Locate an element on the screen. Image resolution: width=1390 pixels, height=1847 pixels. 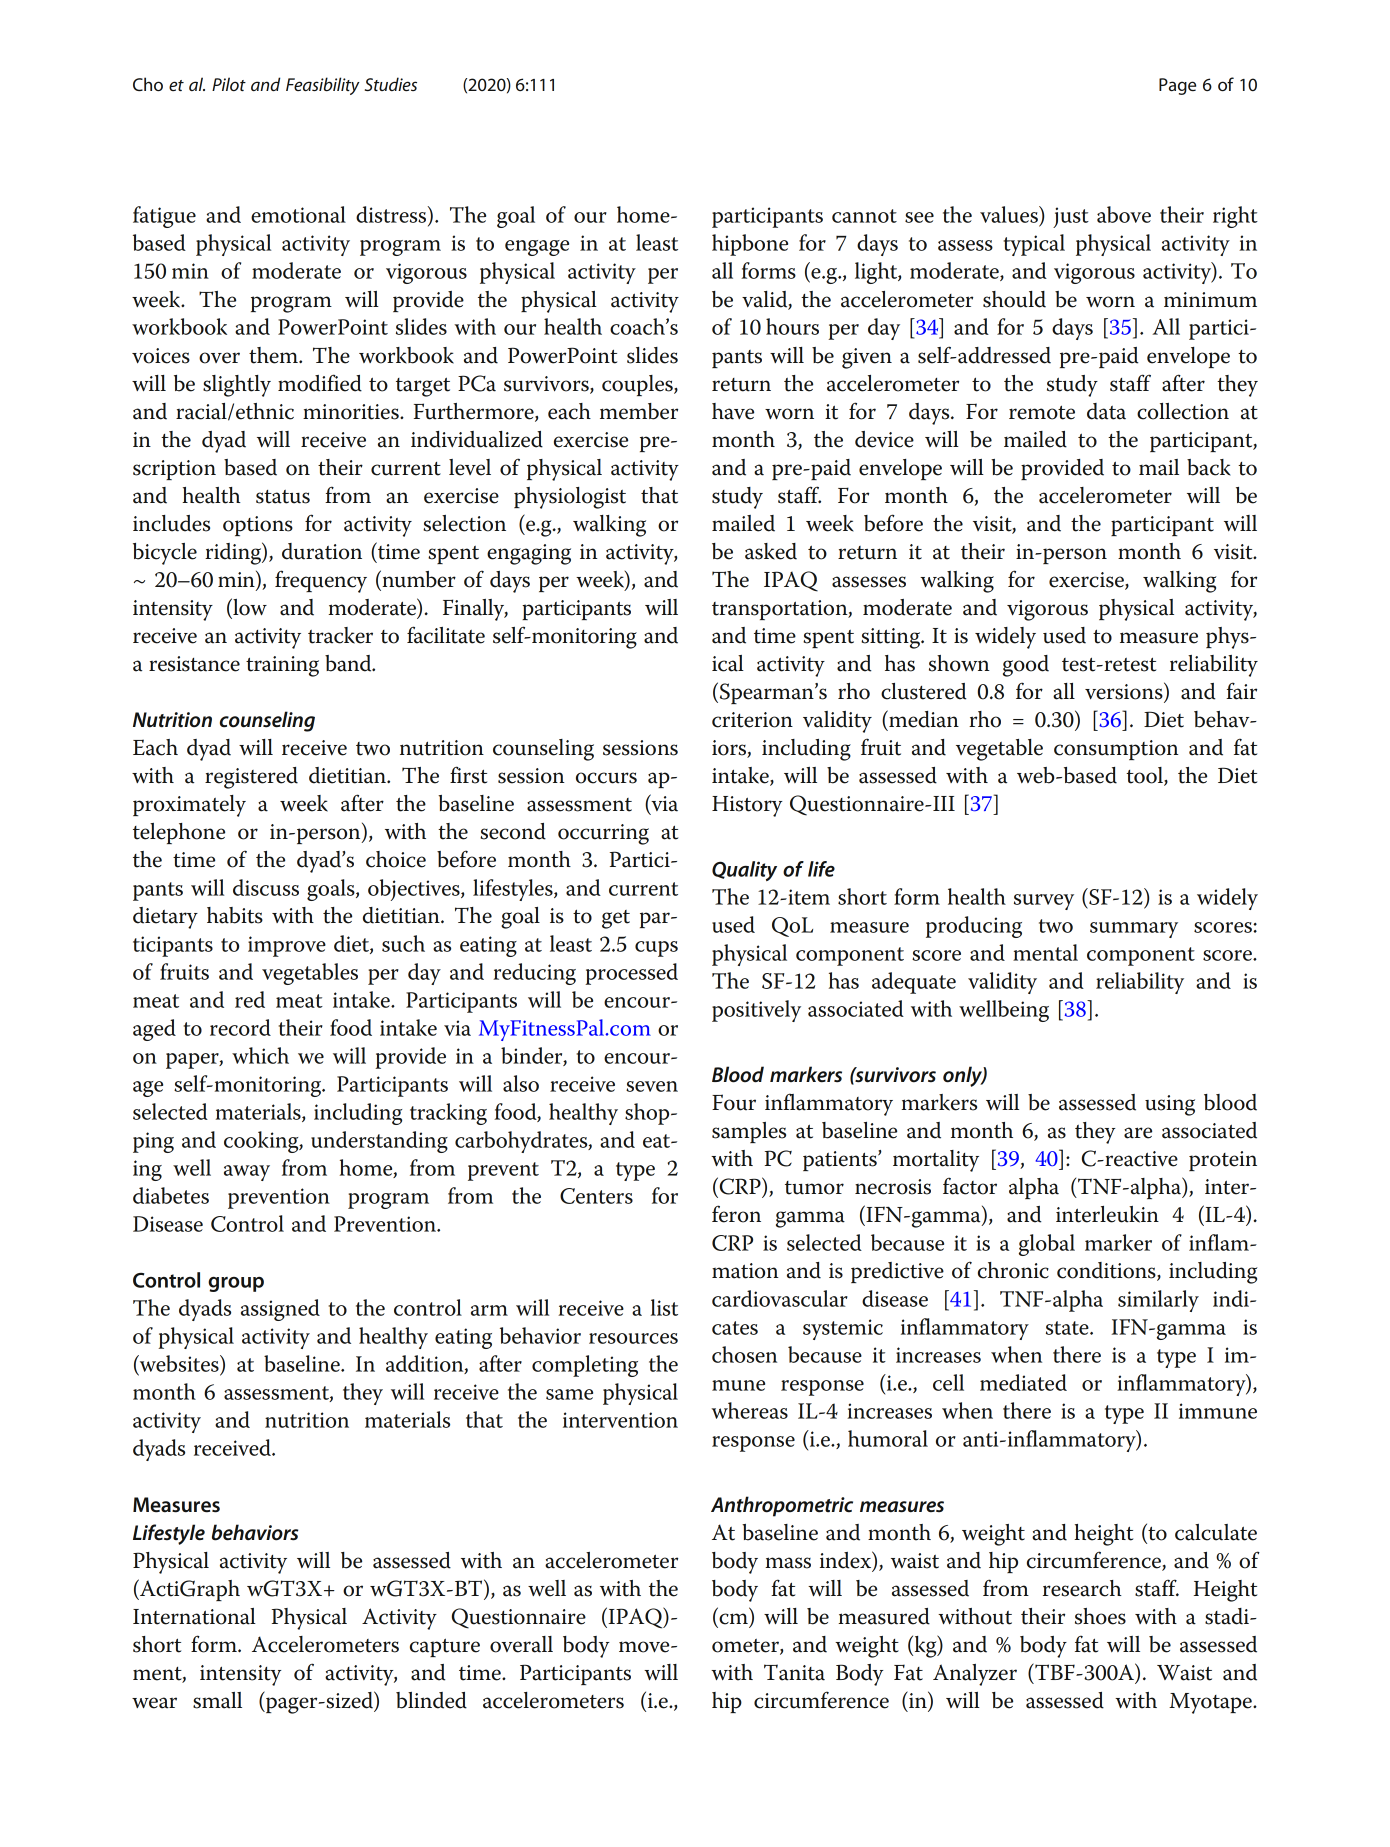
Feasibility is located at coordinates (323, 86).
